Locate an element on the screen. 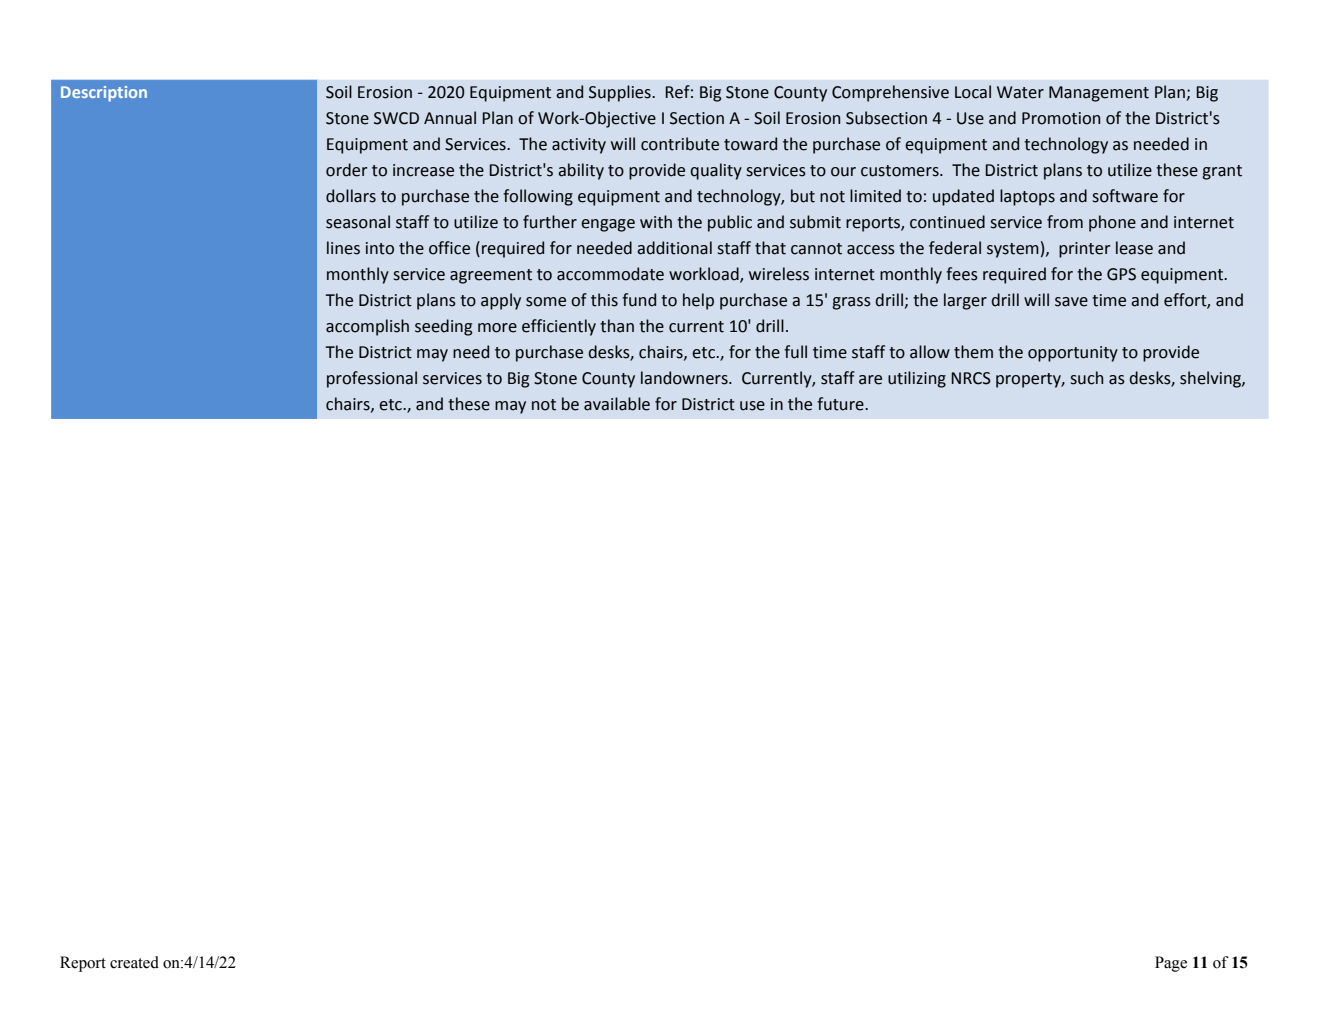 This screenshot has width=1338, height=1034. created is located at coordinates (134, 962).
